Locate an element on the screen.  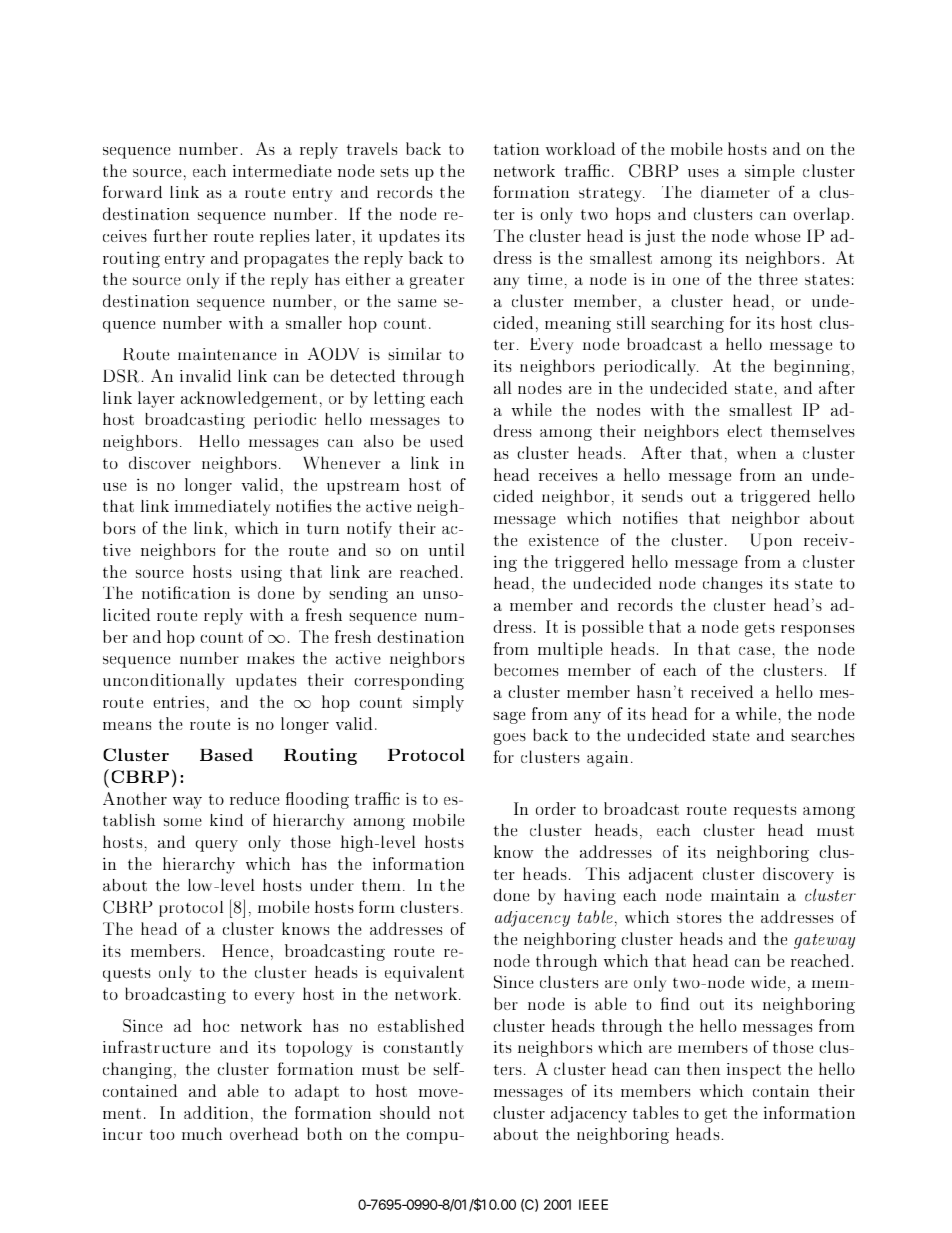
much is located at coordinates (202, 1133).
